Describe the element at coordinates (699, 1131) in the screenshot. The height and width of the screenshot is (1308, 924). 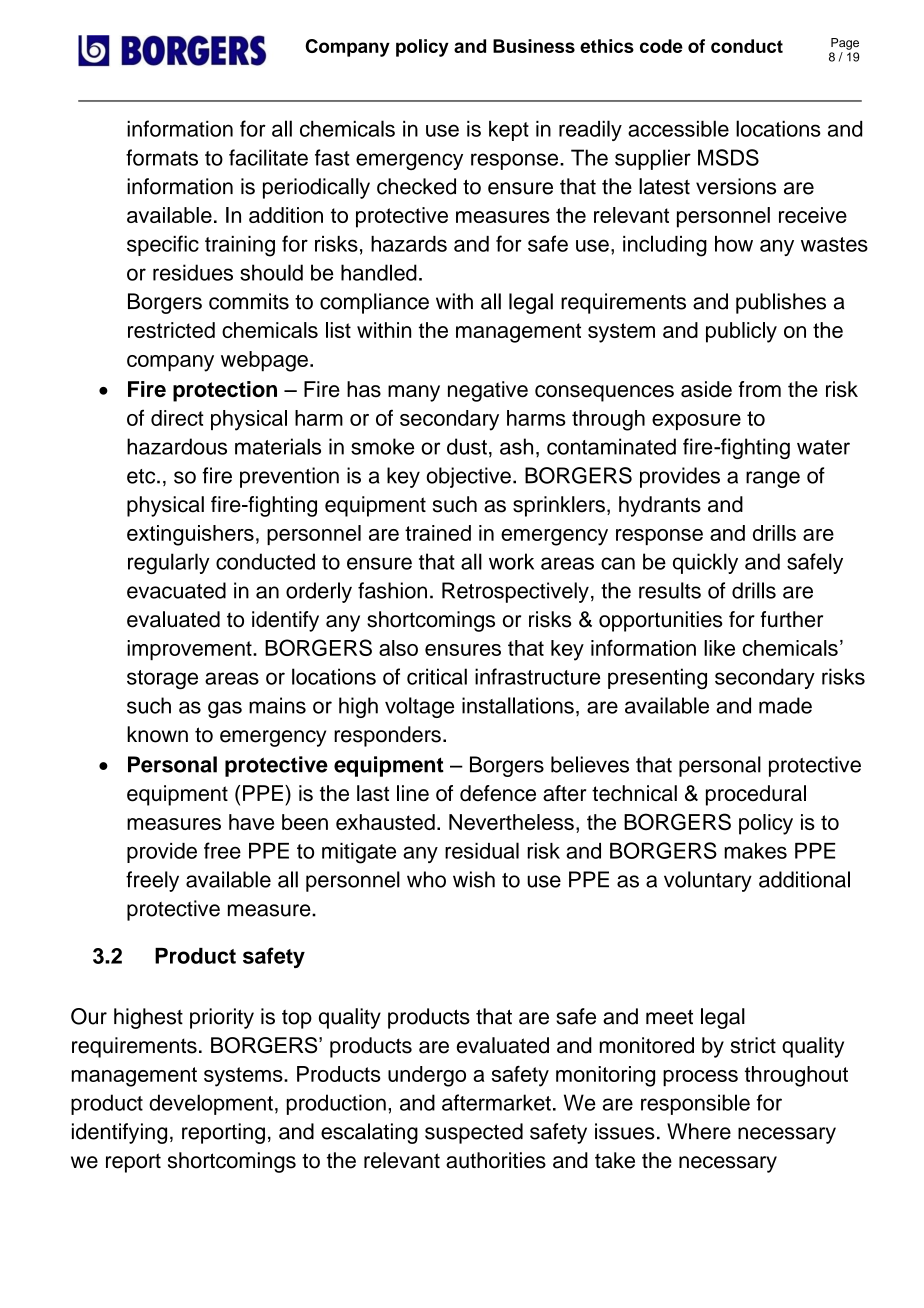
I see `Where` at that location.
